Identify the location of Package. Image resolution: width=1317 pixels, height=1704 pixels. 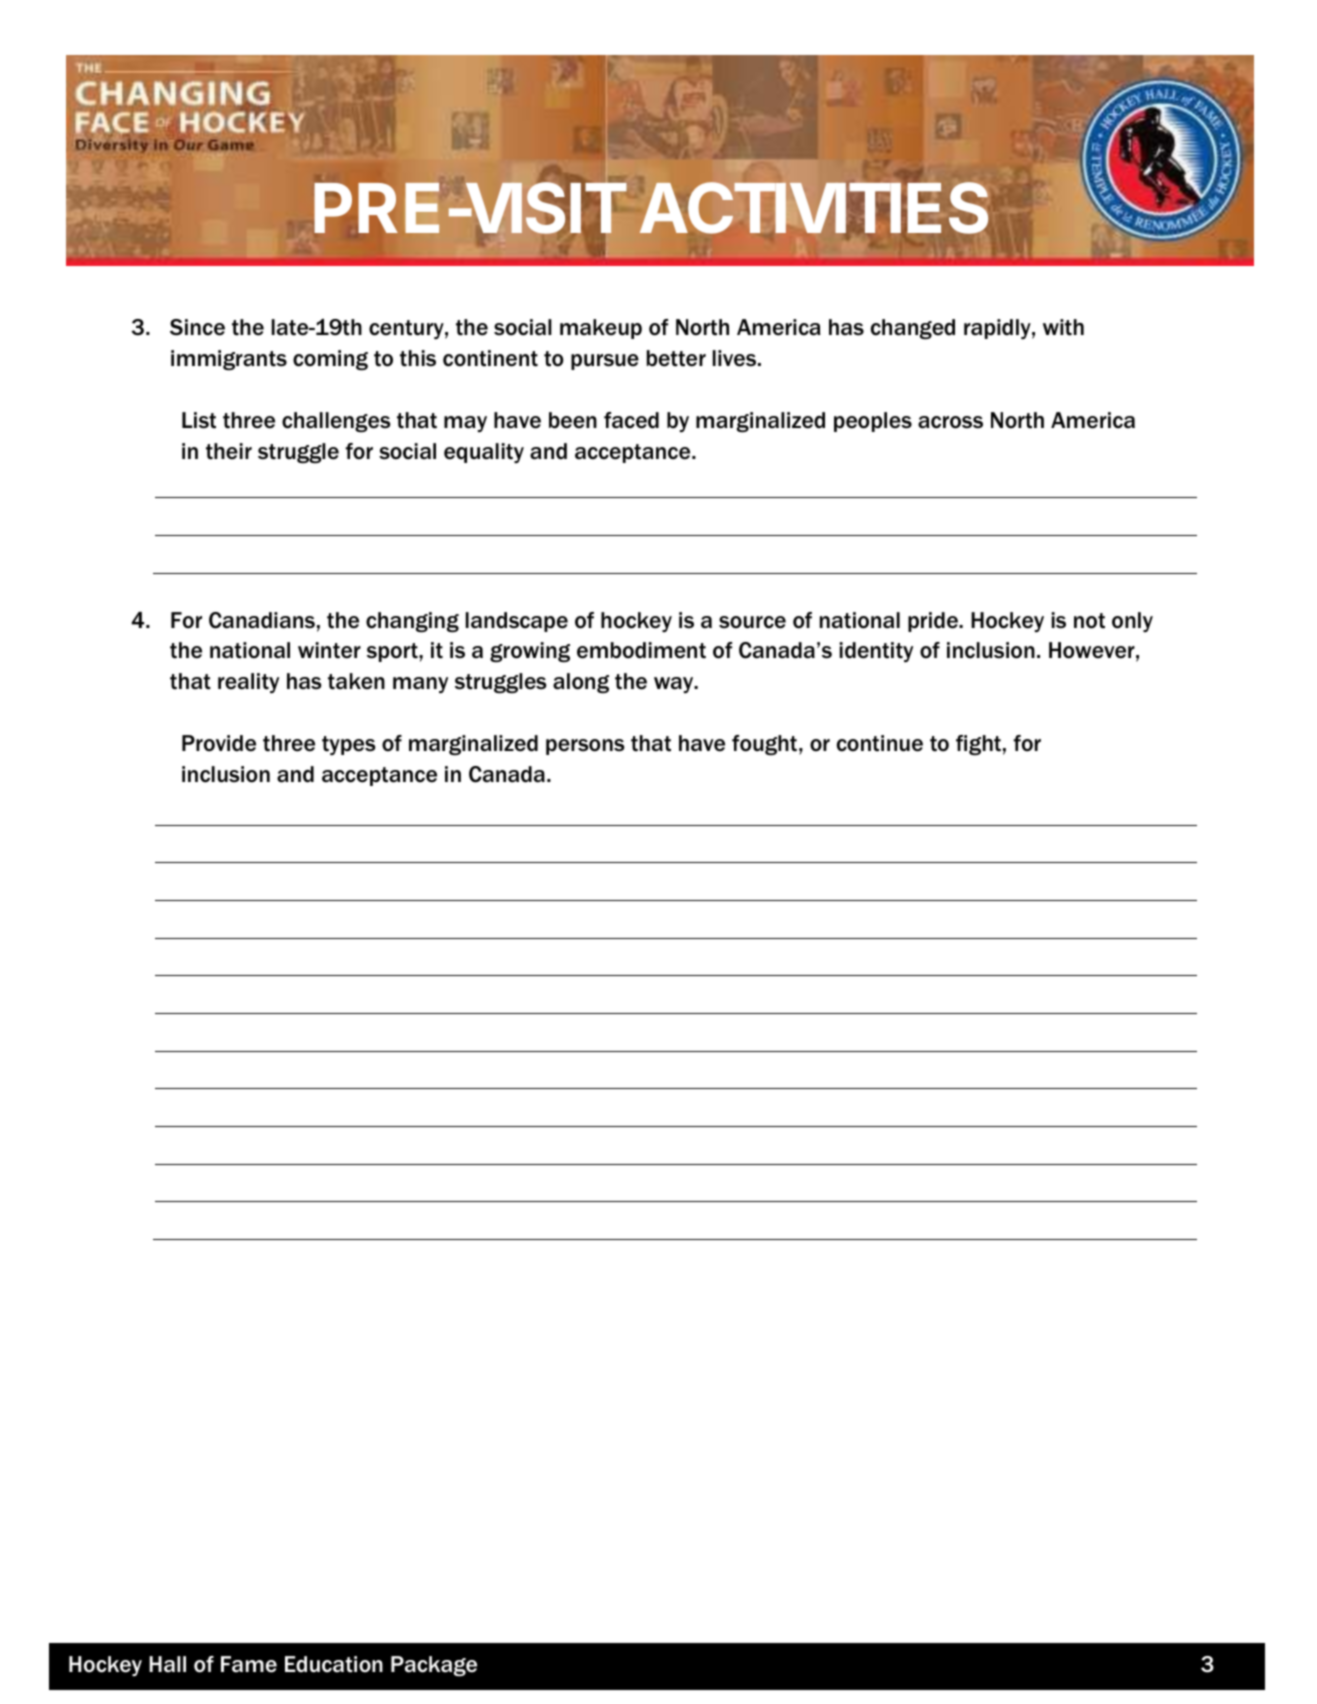
(434, 1666).
